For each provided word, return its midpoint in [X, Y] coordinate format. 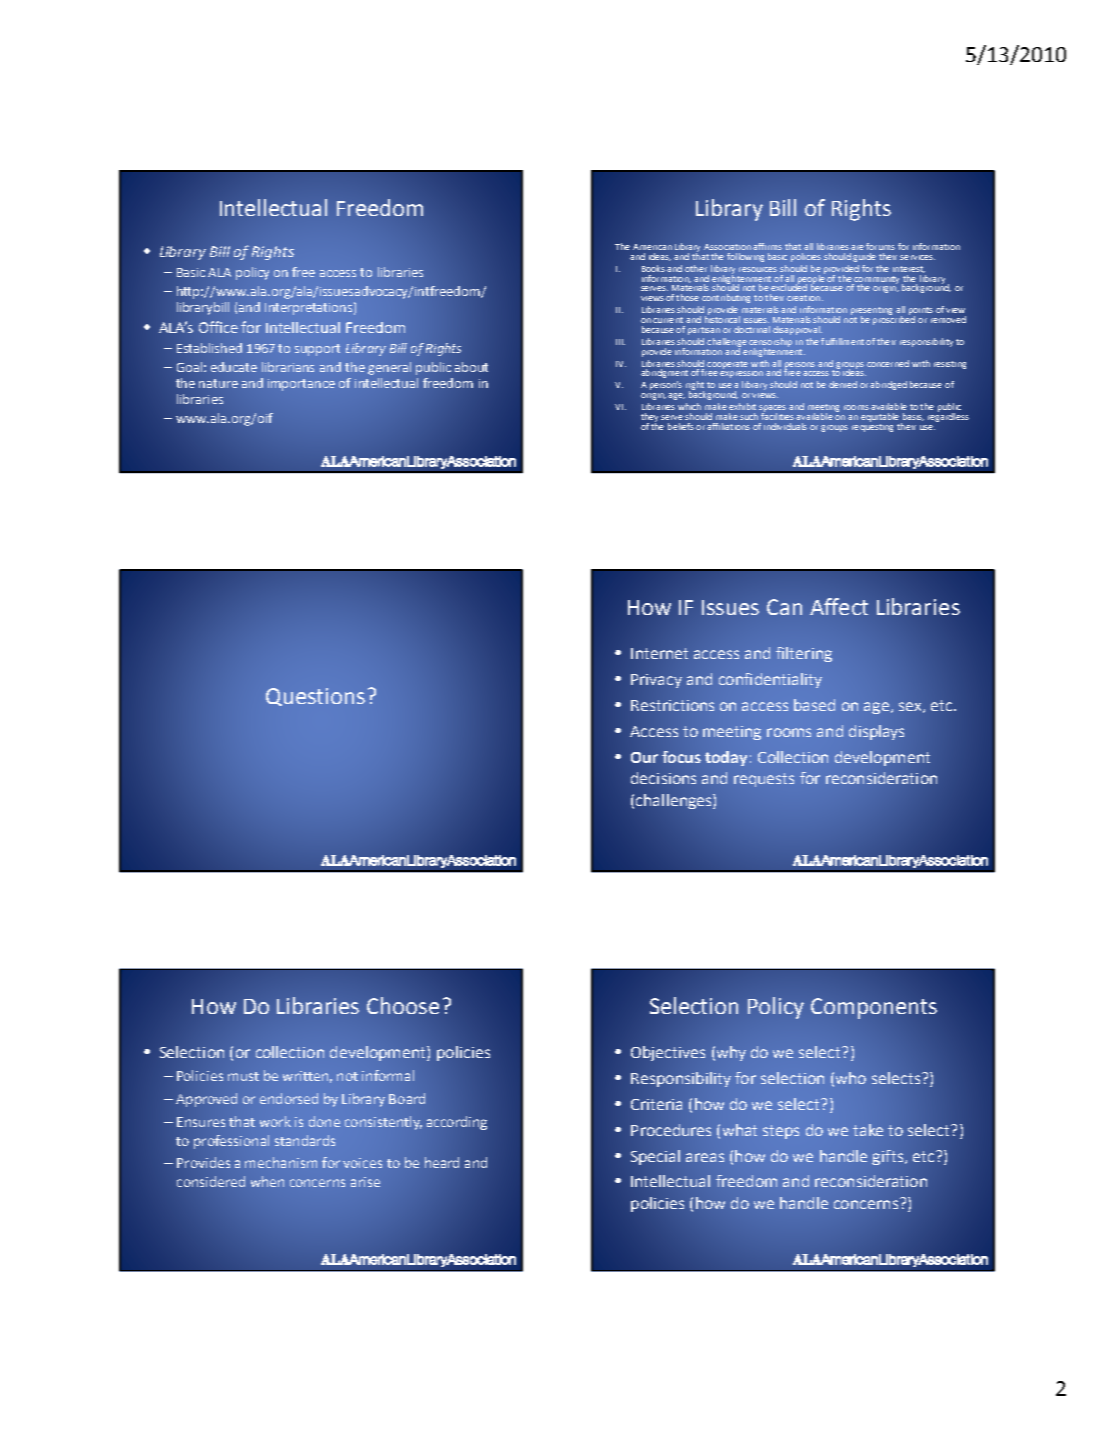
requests [764, 780]
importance [301, 385]
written [305, 1076]
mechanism [281, 1162]
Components [874, 1008]
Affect [839, 606]
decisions [663, 778]
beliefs [681, 426]
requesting [872, 426]
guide [864, 257]
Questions [315, 697]
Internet [659, 653]
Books [653, 268]
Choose [403, 1005]
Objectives [668, 1053]
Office [218, 327]
